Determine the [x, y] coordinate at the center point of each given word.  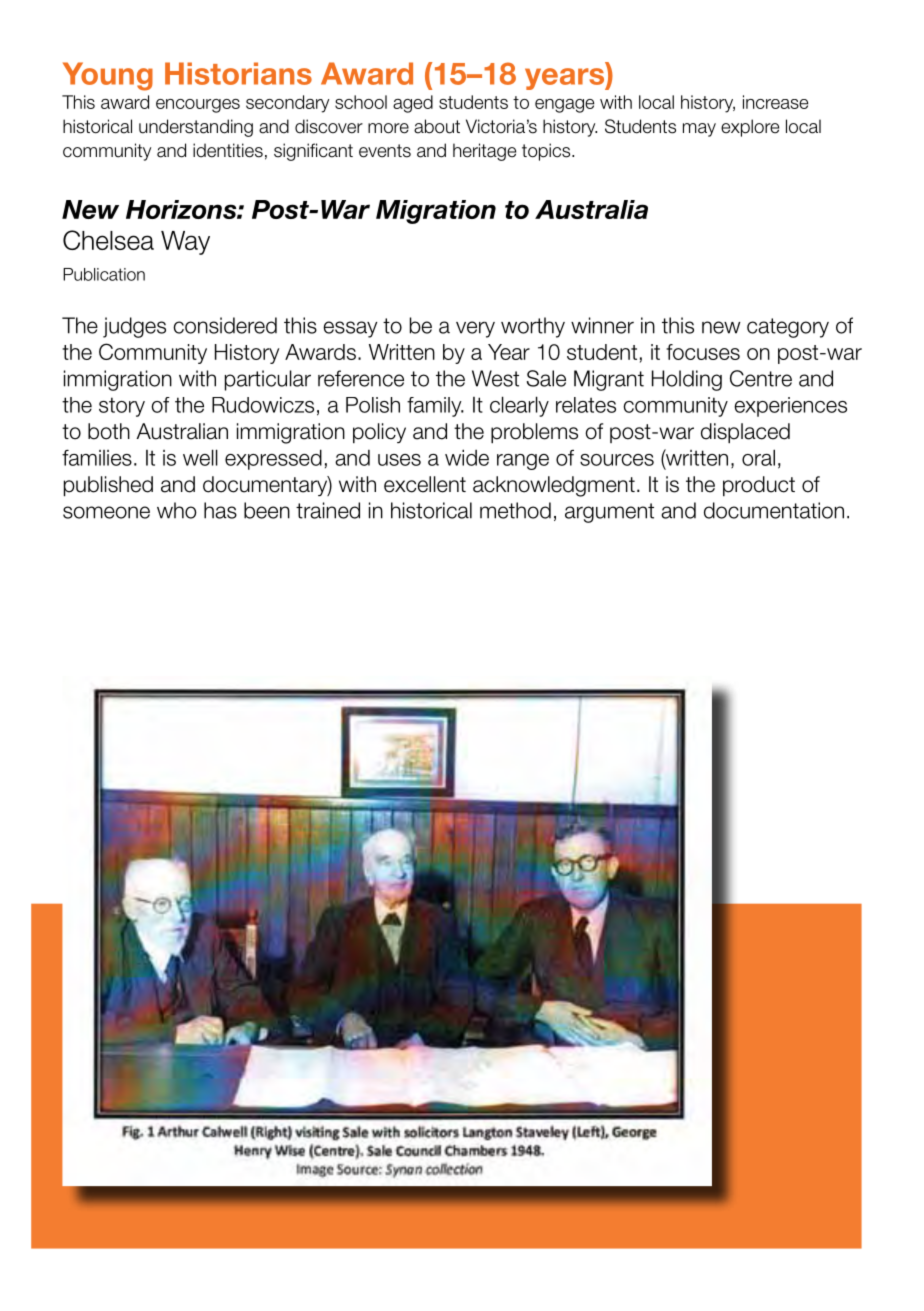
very [475, 329]
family [435, 407]
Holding [687, 380]
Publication [104, 274]
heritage [484, 152]
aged [413, 104]
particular [268, 380]
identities [228, 150]
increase [775, 102]
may [699, 130]
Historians [238, 73]
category [788, 328]
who [177, 510]
